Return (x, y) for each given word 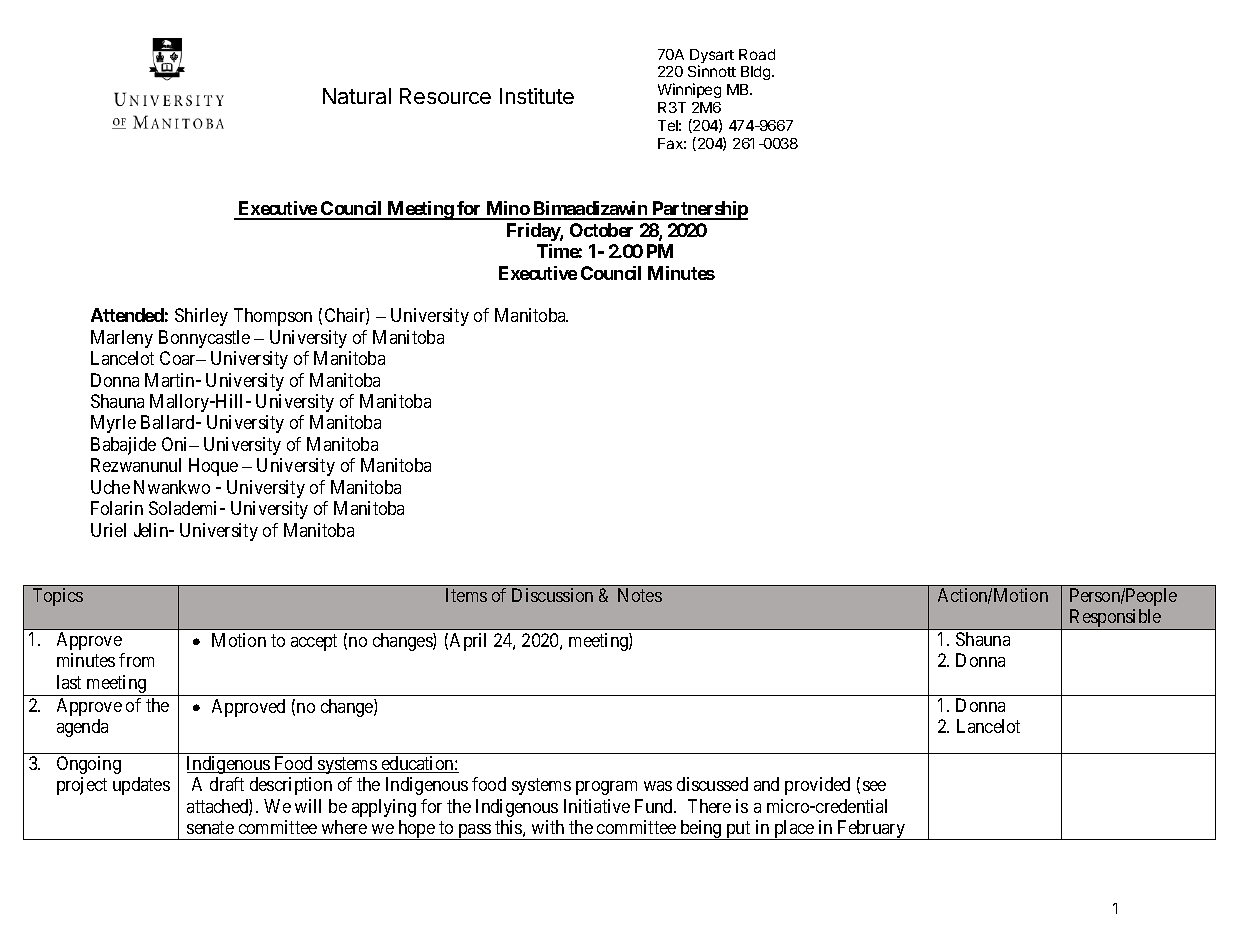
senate (210, 827)
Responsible (1115, 619)
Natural (357, 96)
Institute (537, 96)
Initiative (597, 806)
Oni (176, 444)
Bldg (757, 73)
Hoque (213, 467)
